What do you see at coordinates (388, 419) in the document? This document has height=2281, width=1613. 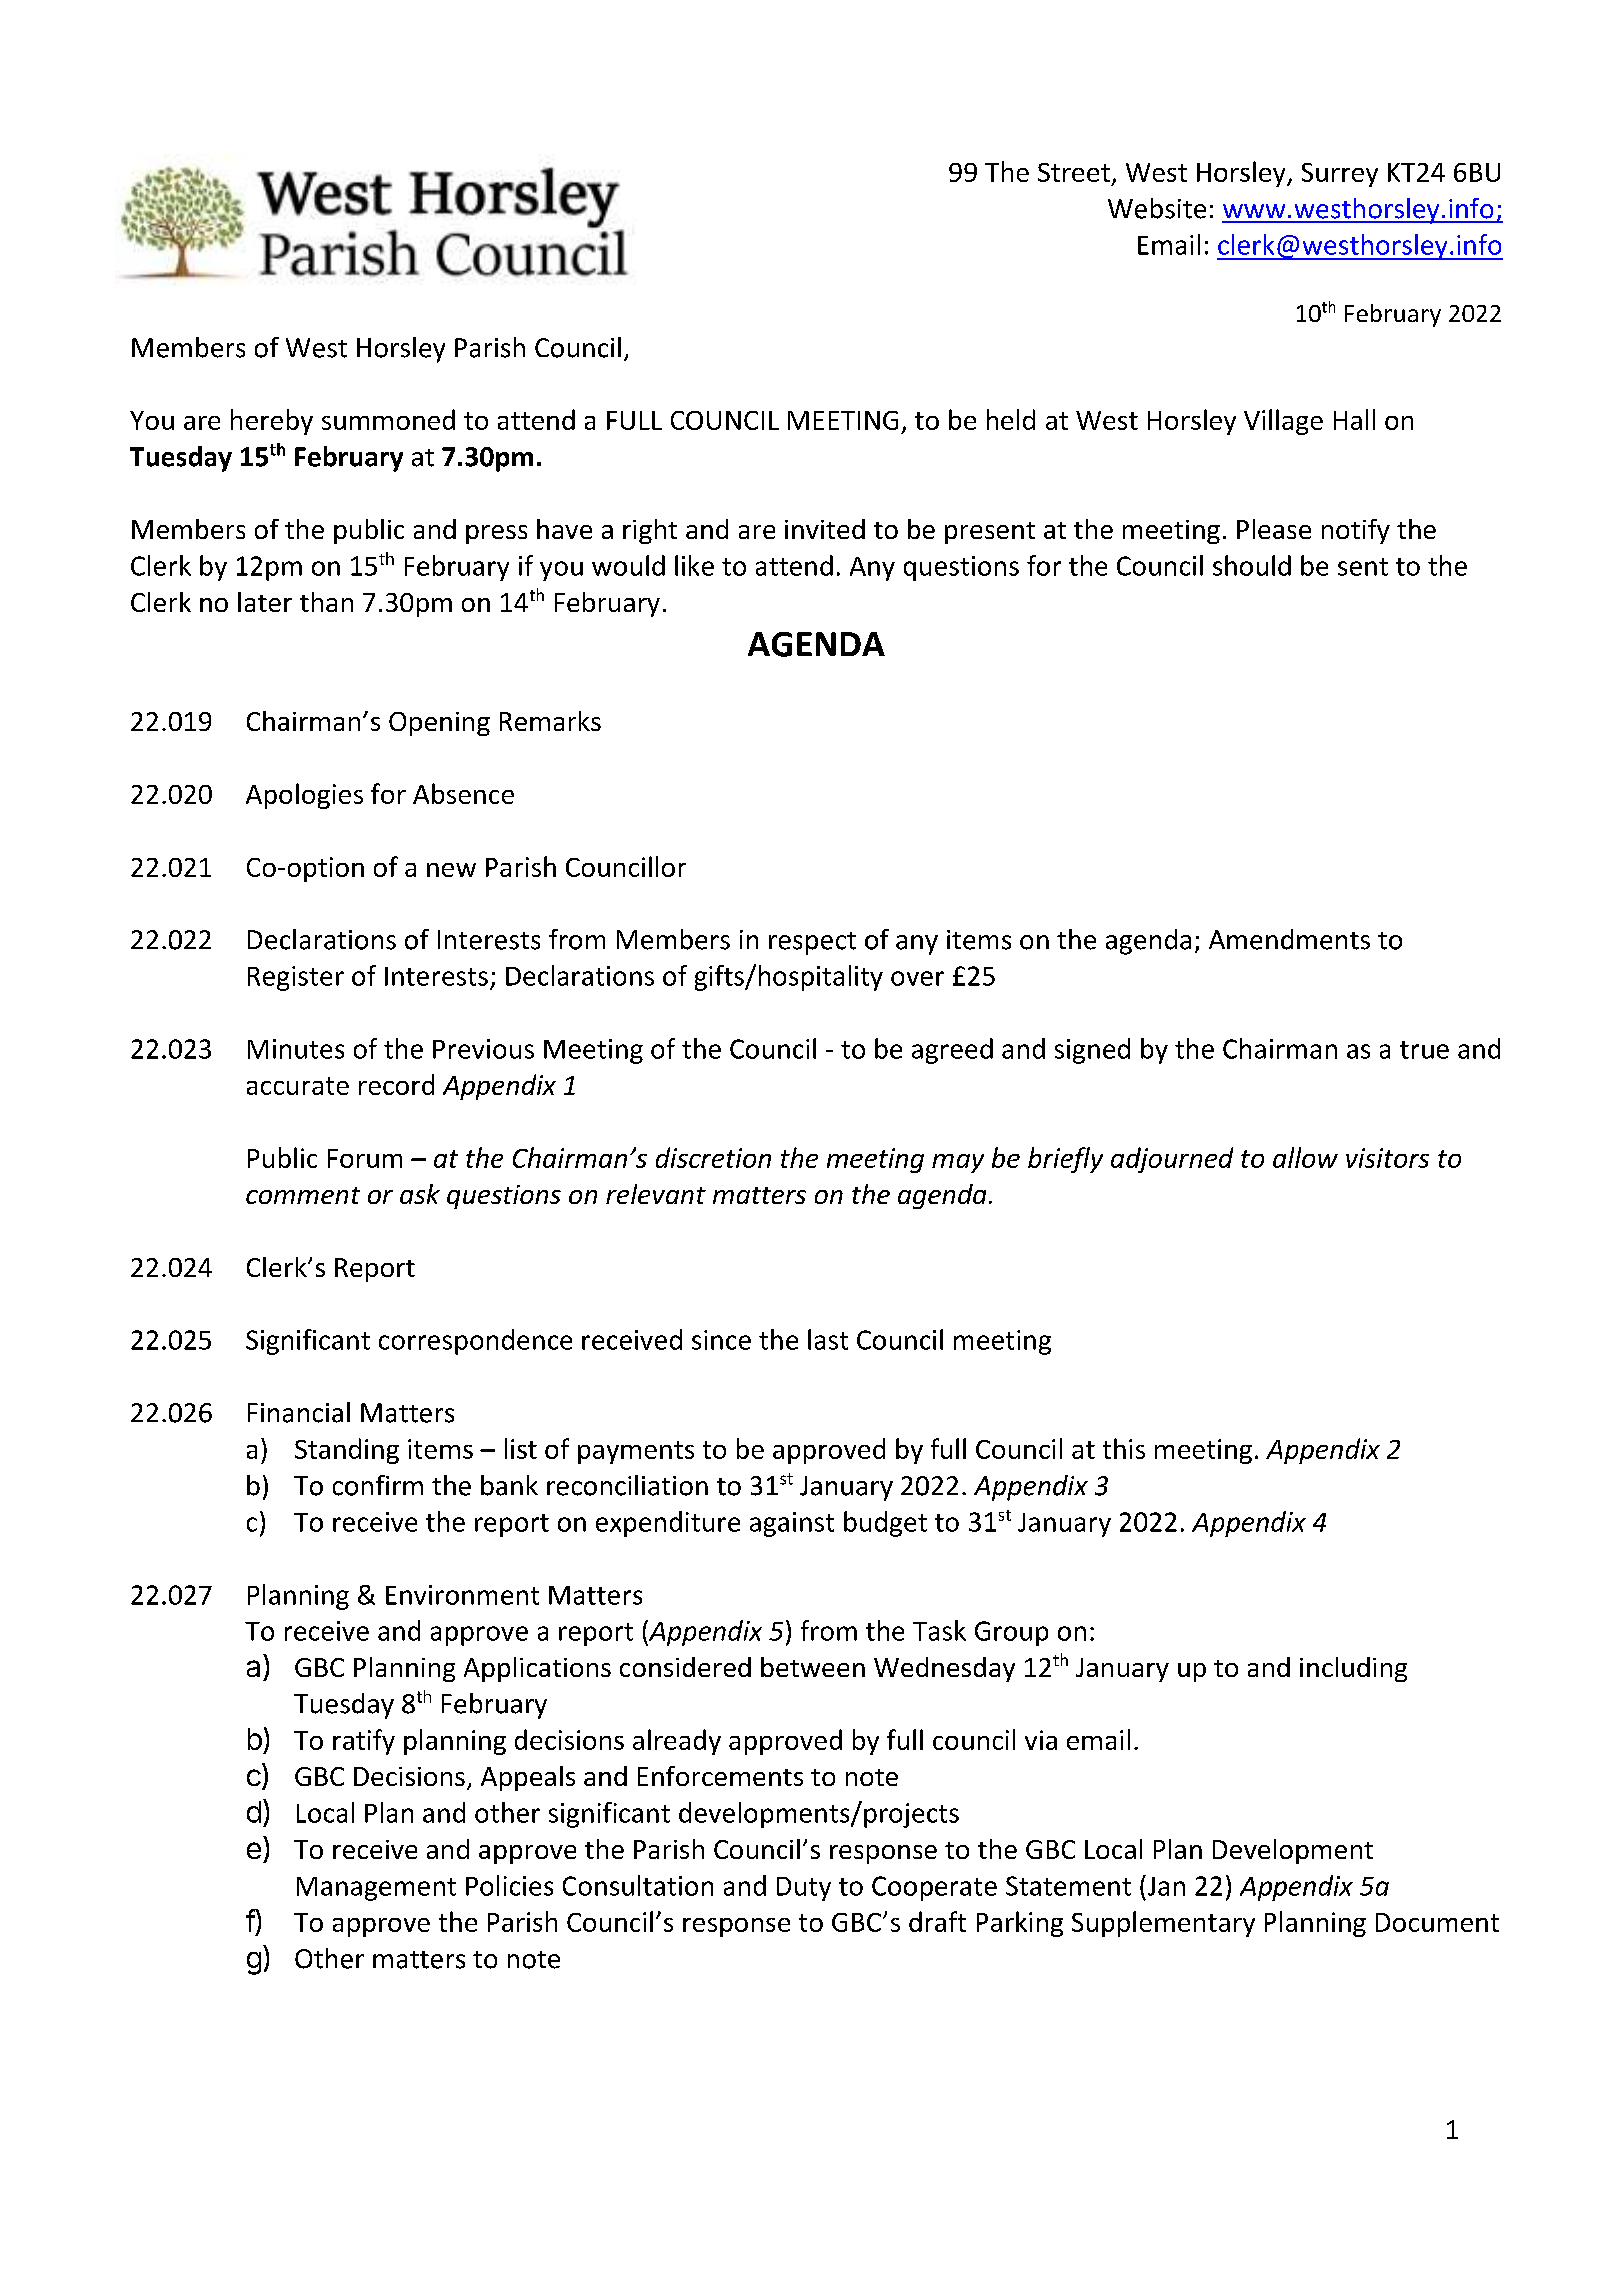 I see `summoned` at bounding box center [388, 419].
